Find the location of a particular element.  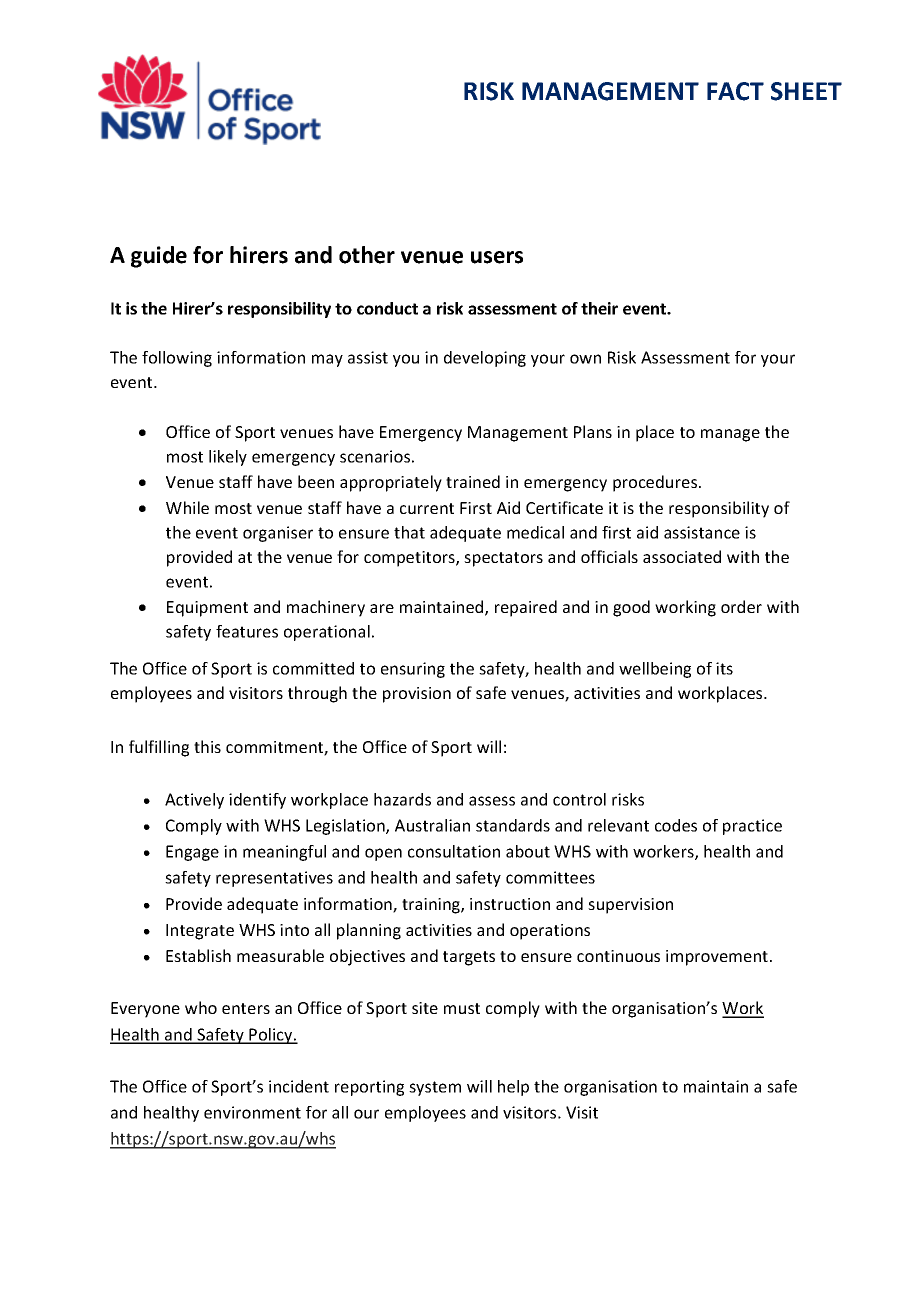

FACT is located at coordinates (735, 91).
